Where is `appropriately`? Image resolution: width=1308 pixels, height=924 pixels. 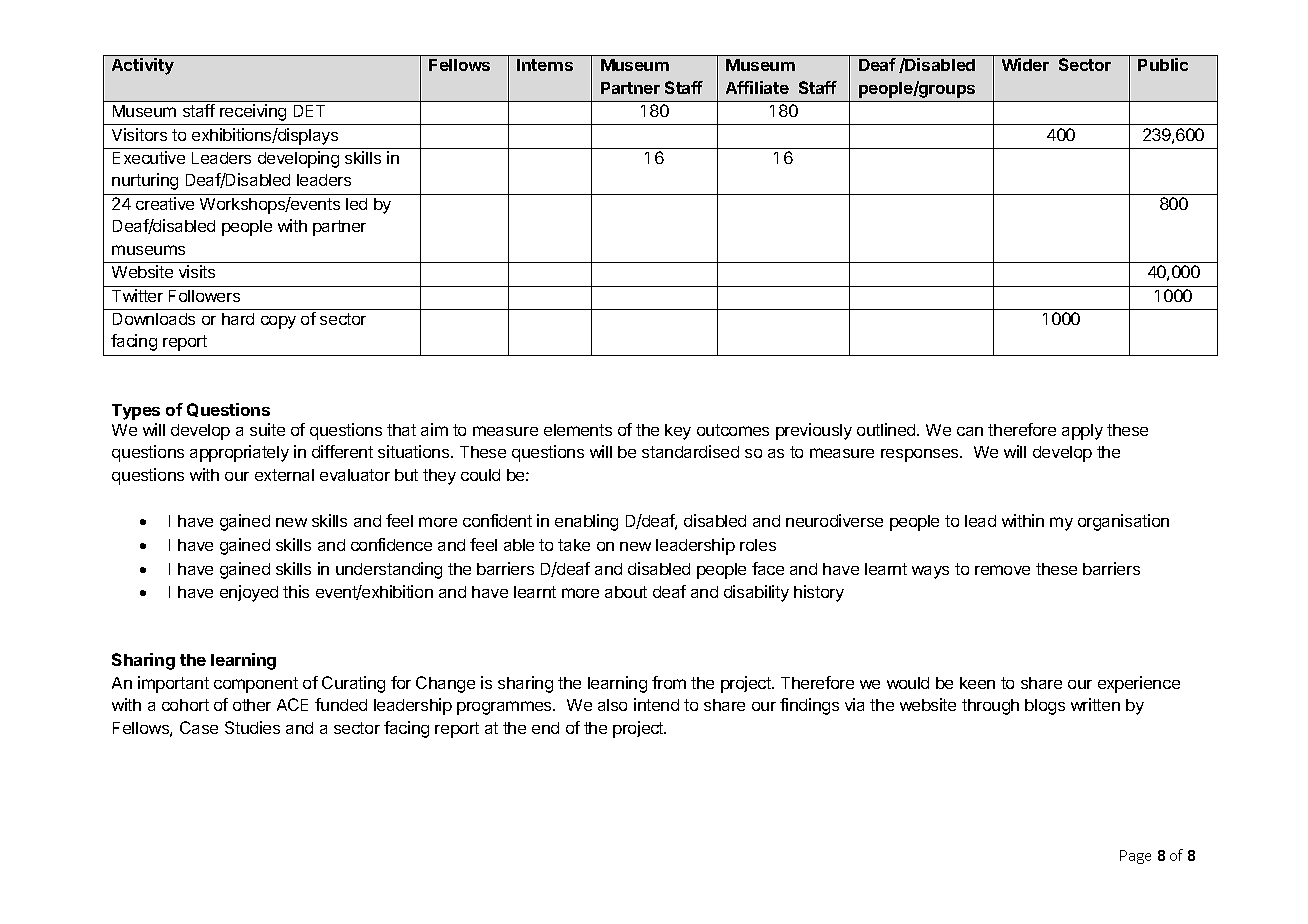
appropriately is located at coordinates (239, 453).
